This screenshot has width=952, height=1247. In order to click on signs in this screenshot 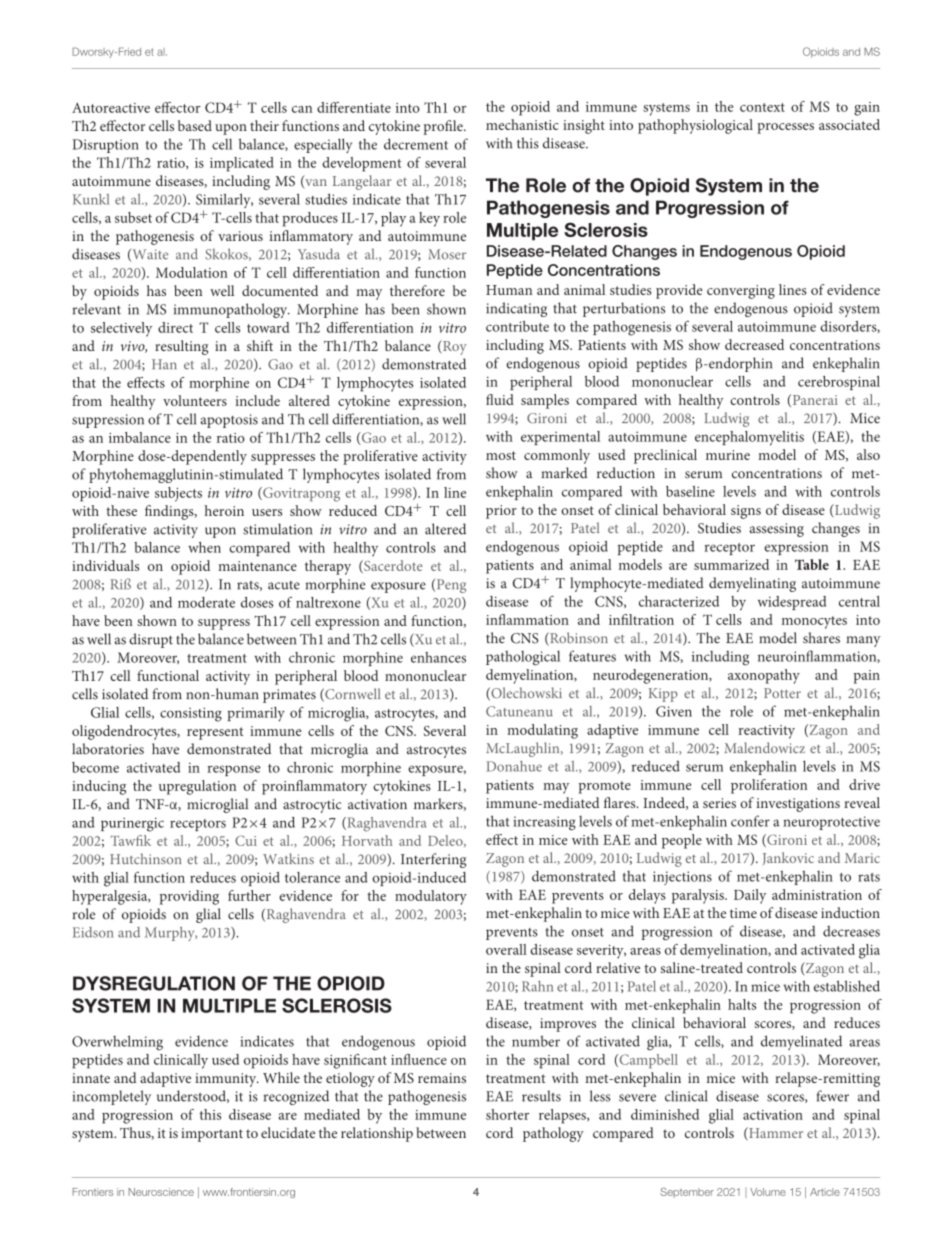, I will do `click(746, 512)`.
